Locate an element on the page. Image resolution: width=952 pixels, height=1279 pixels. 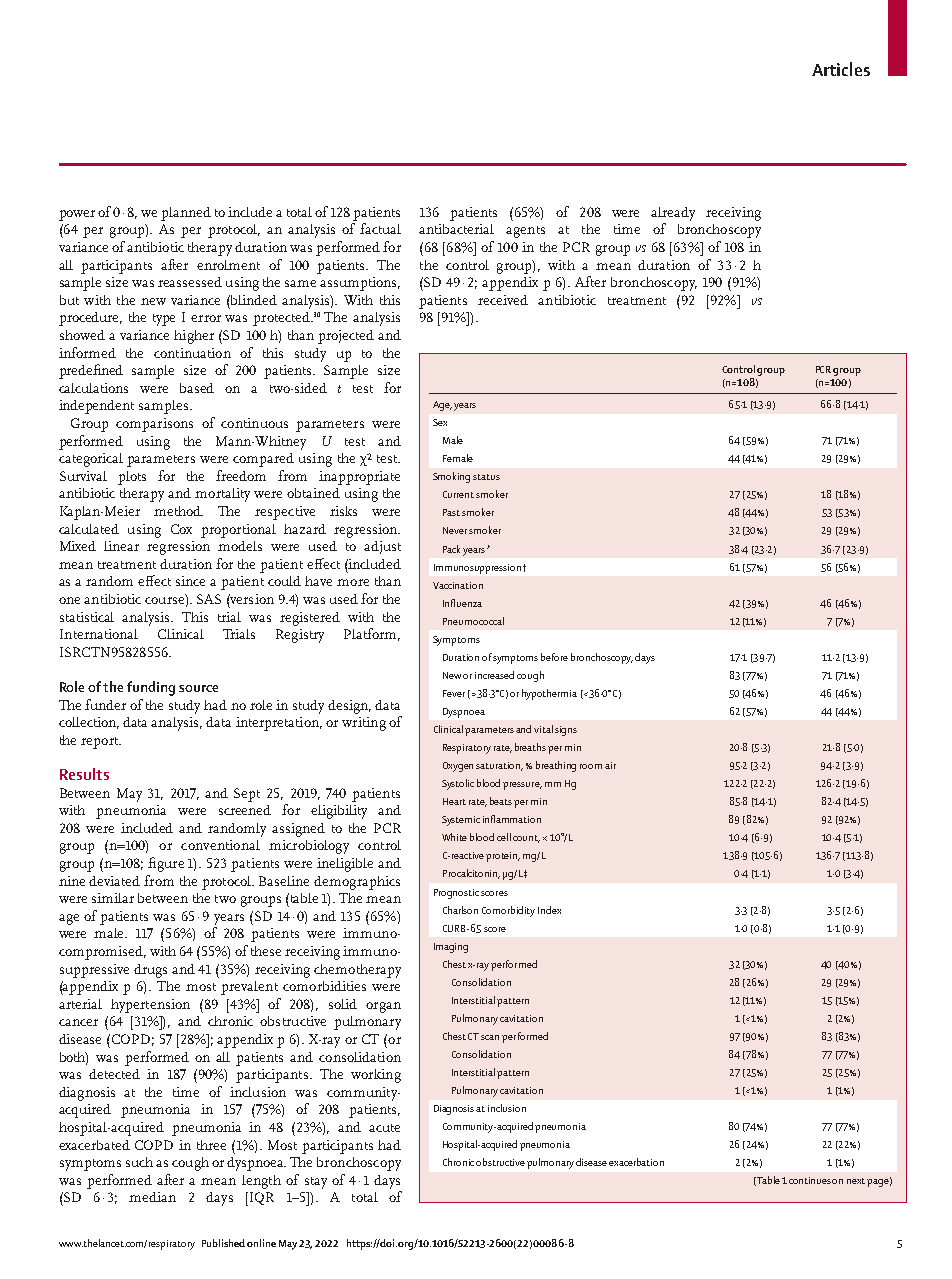
antibacterial is located at coordinates (456, 229).
